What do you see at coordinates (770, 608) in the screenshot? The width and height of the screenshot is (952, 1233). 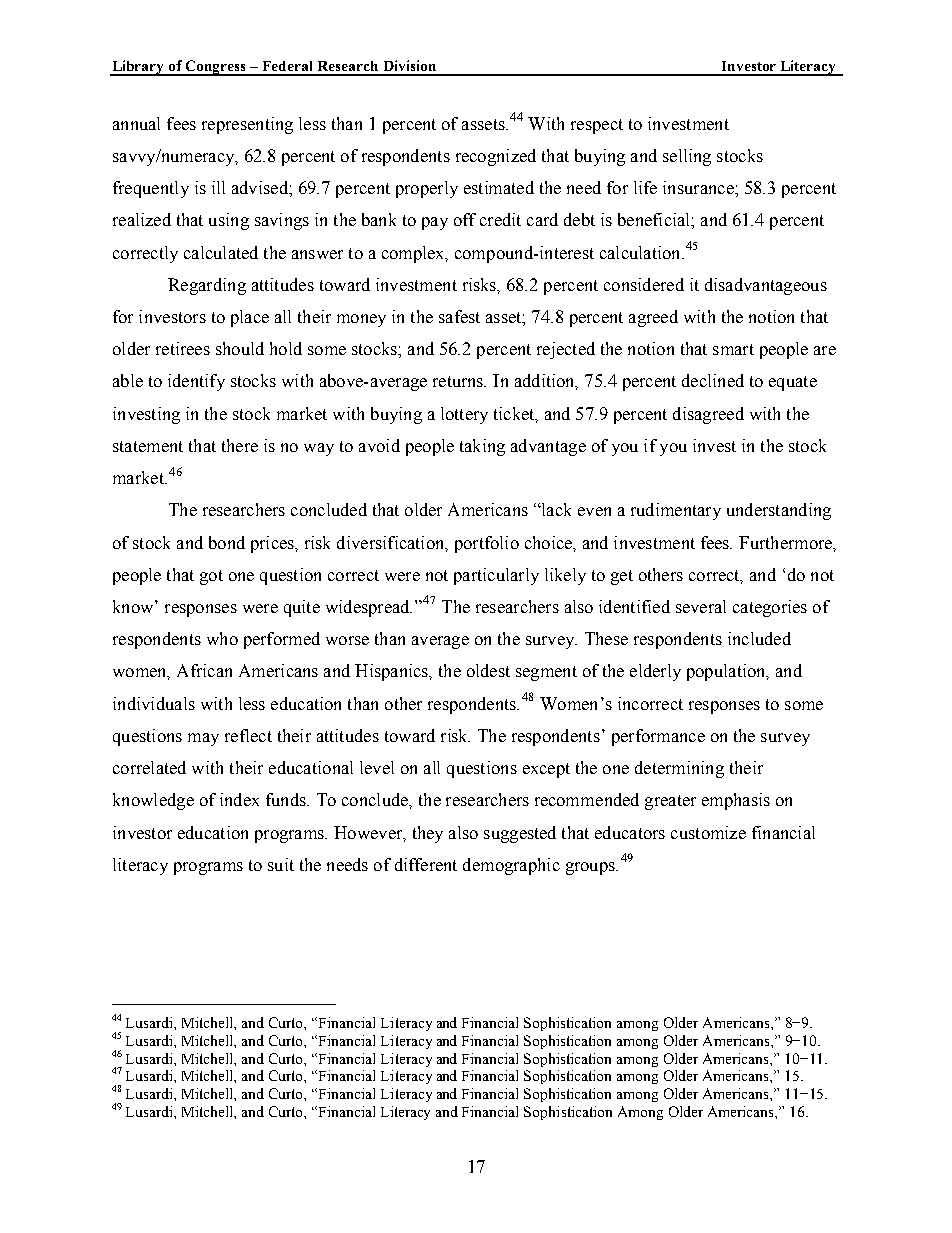 I see `categories` at bounding box center [770, 608].
